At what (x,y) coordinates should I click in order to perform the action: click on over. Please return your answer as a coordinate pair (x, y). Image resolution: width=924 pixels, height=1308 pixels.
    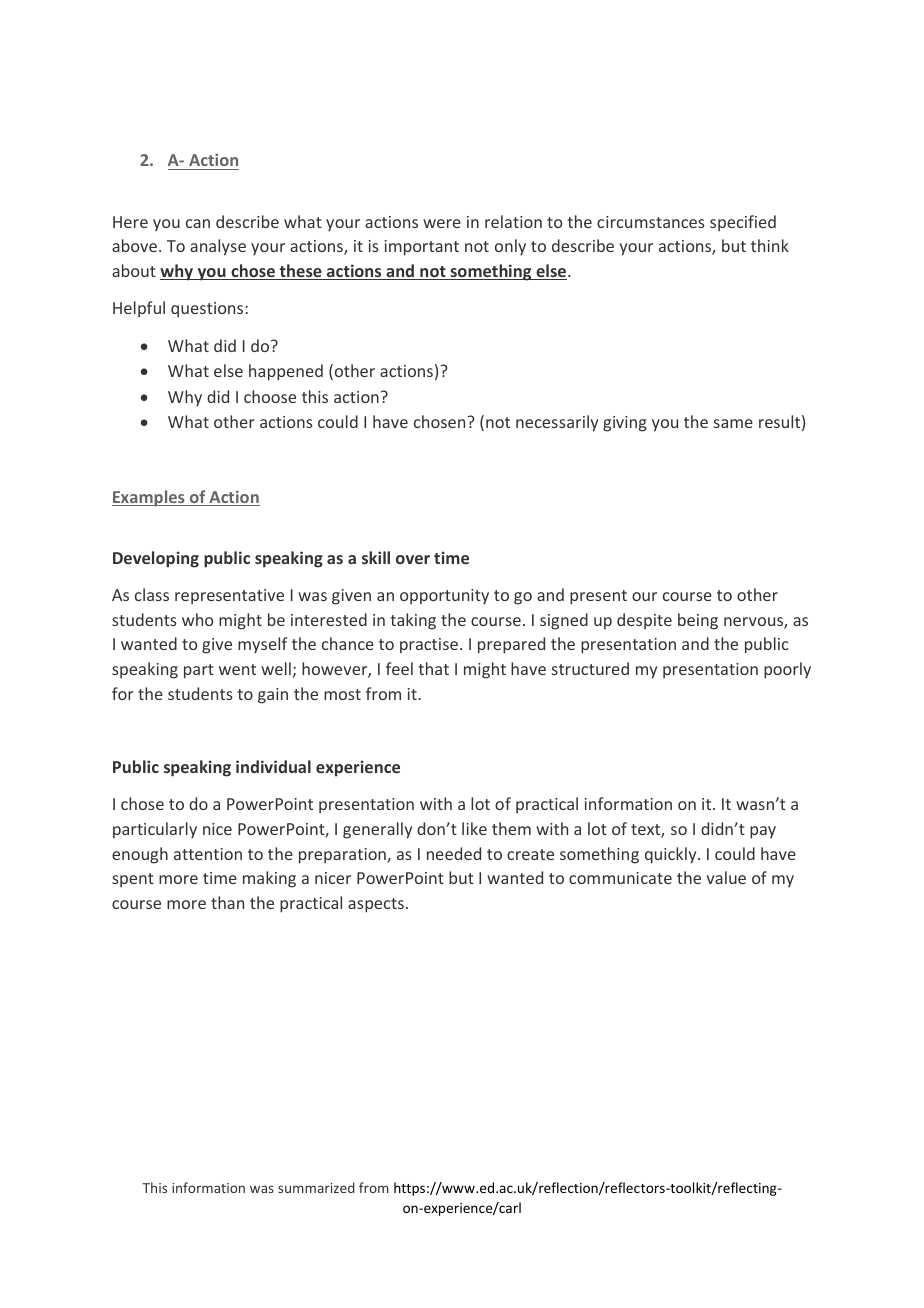
    Looking at the image, I should click on (413, 559).
